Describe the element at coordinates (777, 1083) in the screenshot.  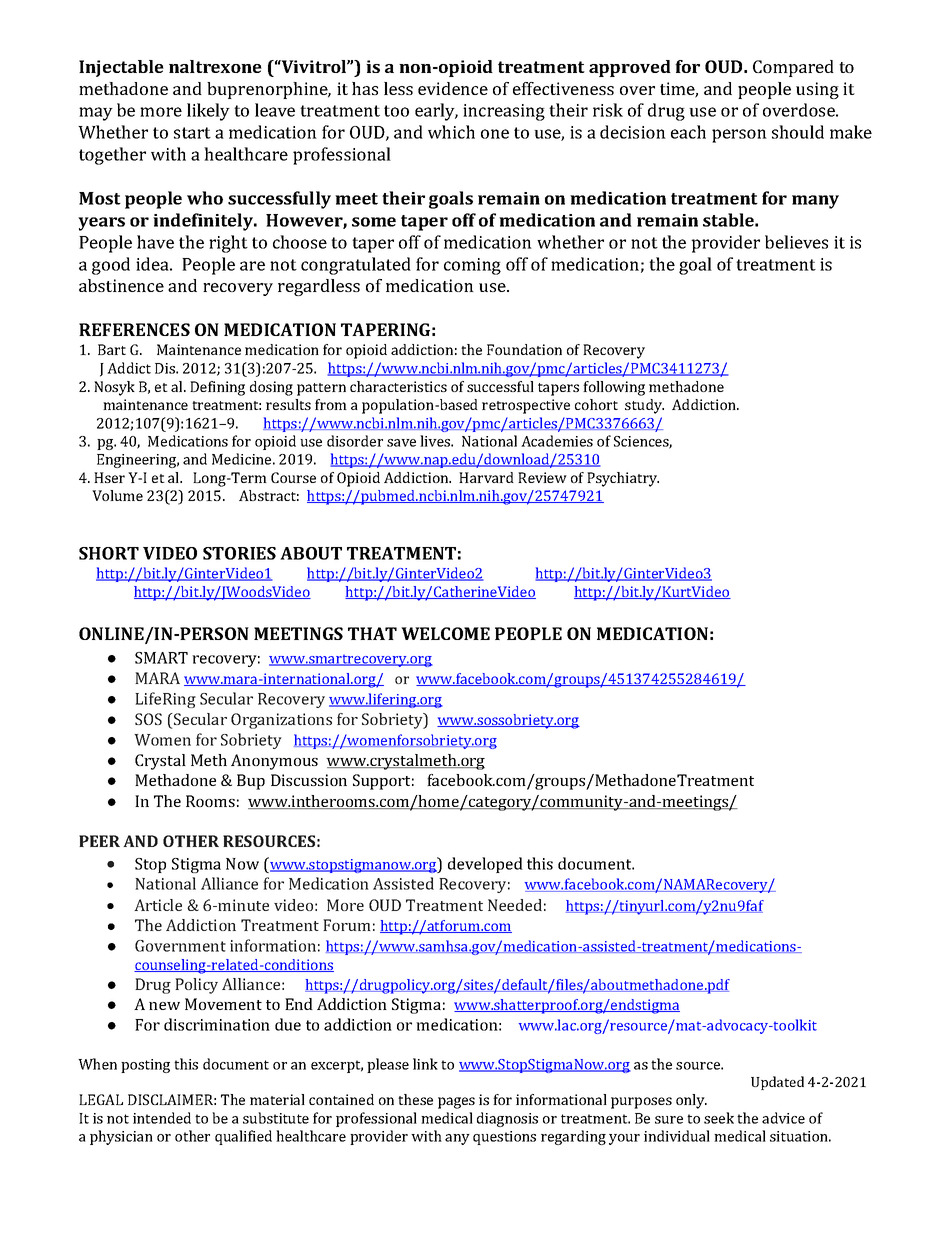
I see `Updated` at that location.
